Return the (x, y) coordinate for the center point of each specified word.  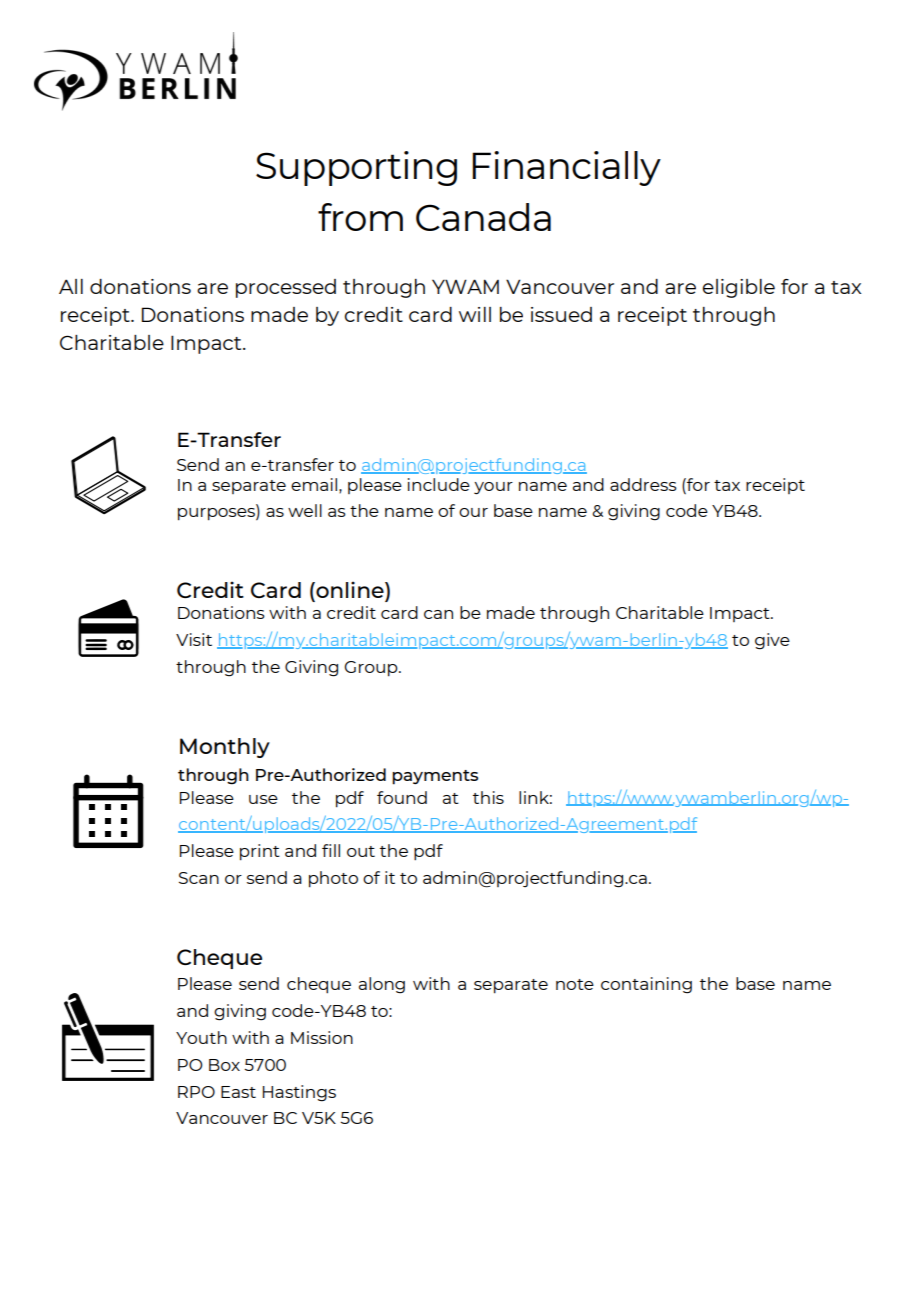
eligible (739, 288)
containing (646, 985)
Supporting (356, 168)
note (575, 984)
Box (224, 1065)
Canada (483, 217)
